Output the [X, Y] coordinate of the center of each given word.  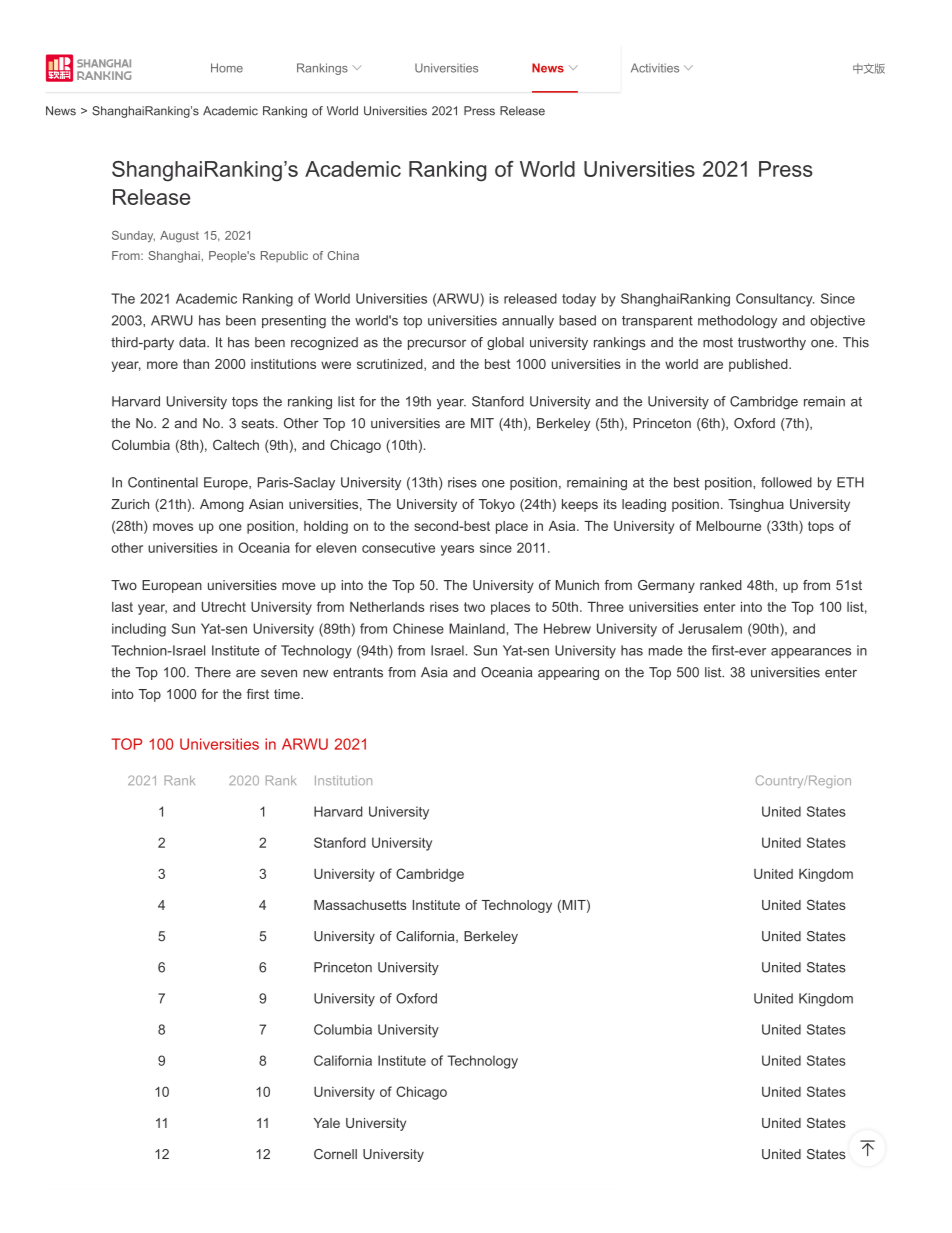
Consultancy [775, 300]
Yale [327, 1123]
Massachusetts [360, 905]
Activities [655, 68]
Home [227, 68]
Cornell [335, 1154]
